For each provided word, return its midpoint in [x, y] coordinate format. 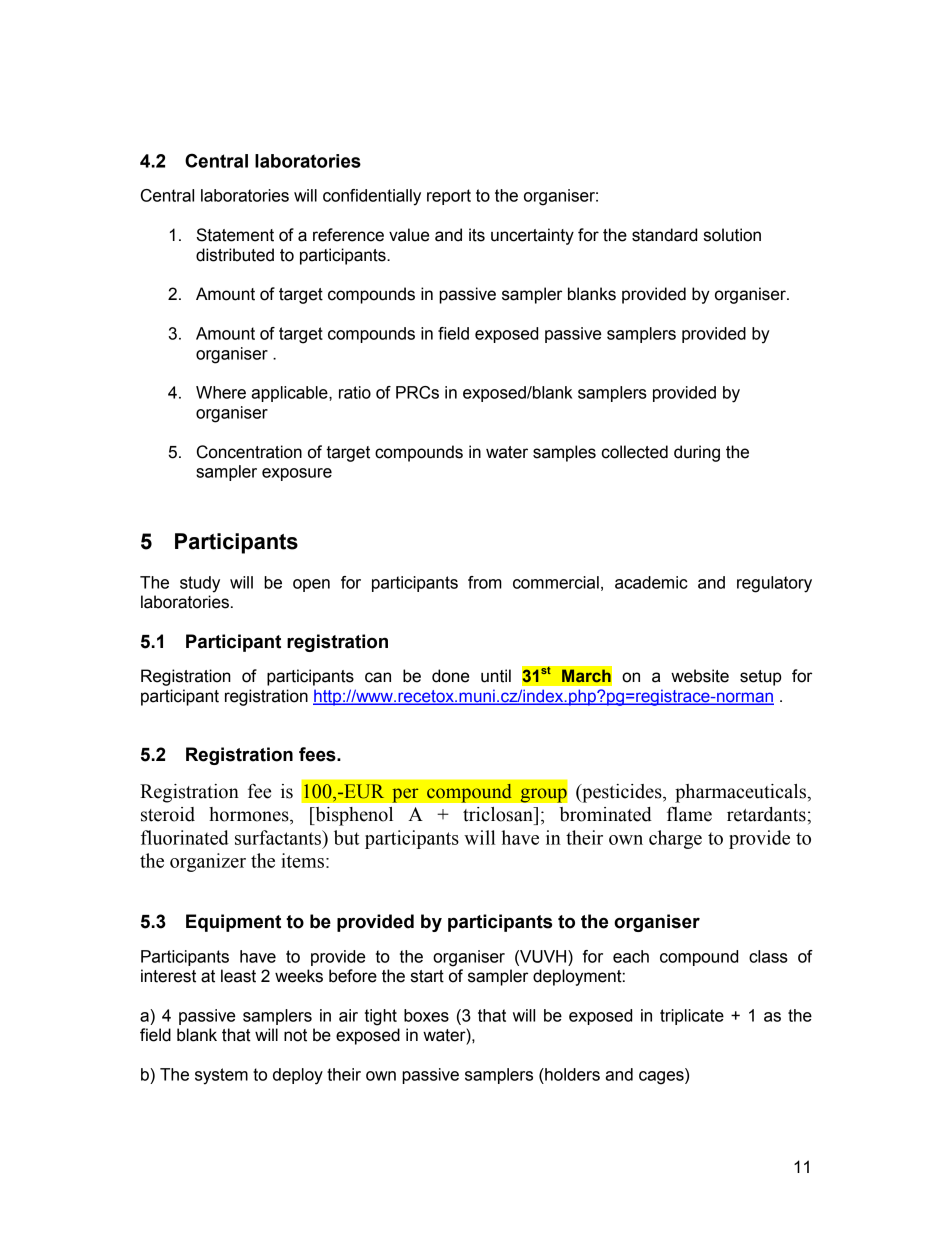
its [477, 235]
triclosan [499, 814]
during [697, 453]
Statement [235, 235]
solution [732, 235]
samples [564, 453]
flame [689, 814]
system [221, 1076]
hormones [250, 814]
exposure [297, 474]
